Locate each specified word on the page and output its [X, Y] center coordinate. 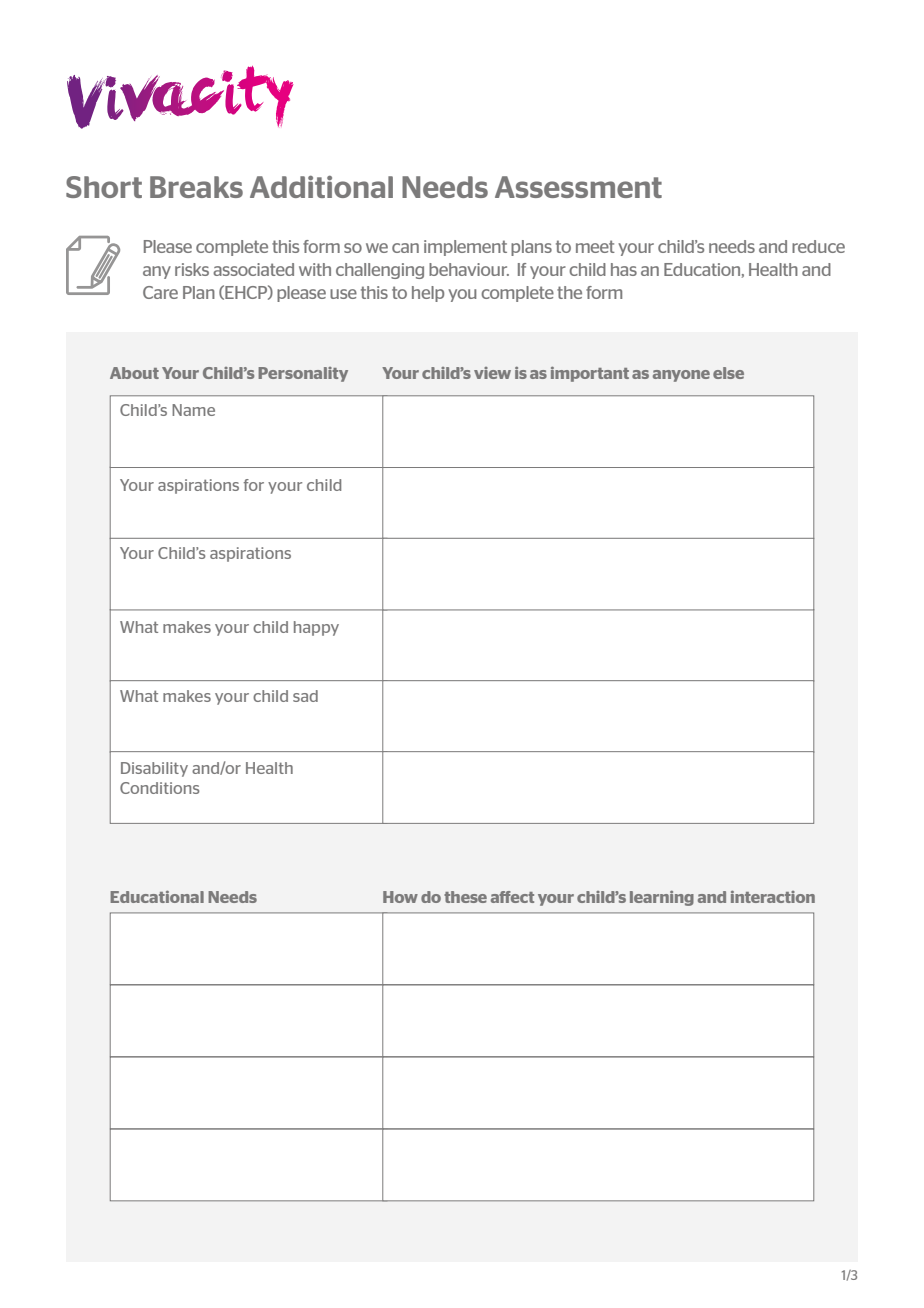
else [728, 373]
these [465, 897]
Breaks [196, 187]
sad [305, 696]
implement [465, 248]
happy [316, 628]
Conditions [159, 788]
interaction [773, 897]
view [492, 373]
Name [193, 410]
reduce [818, 246]
